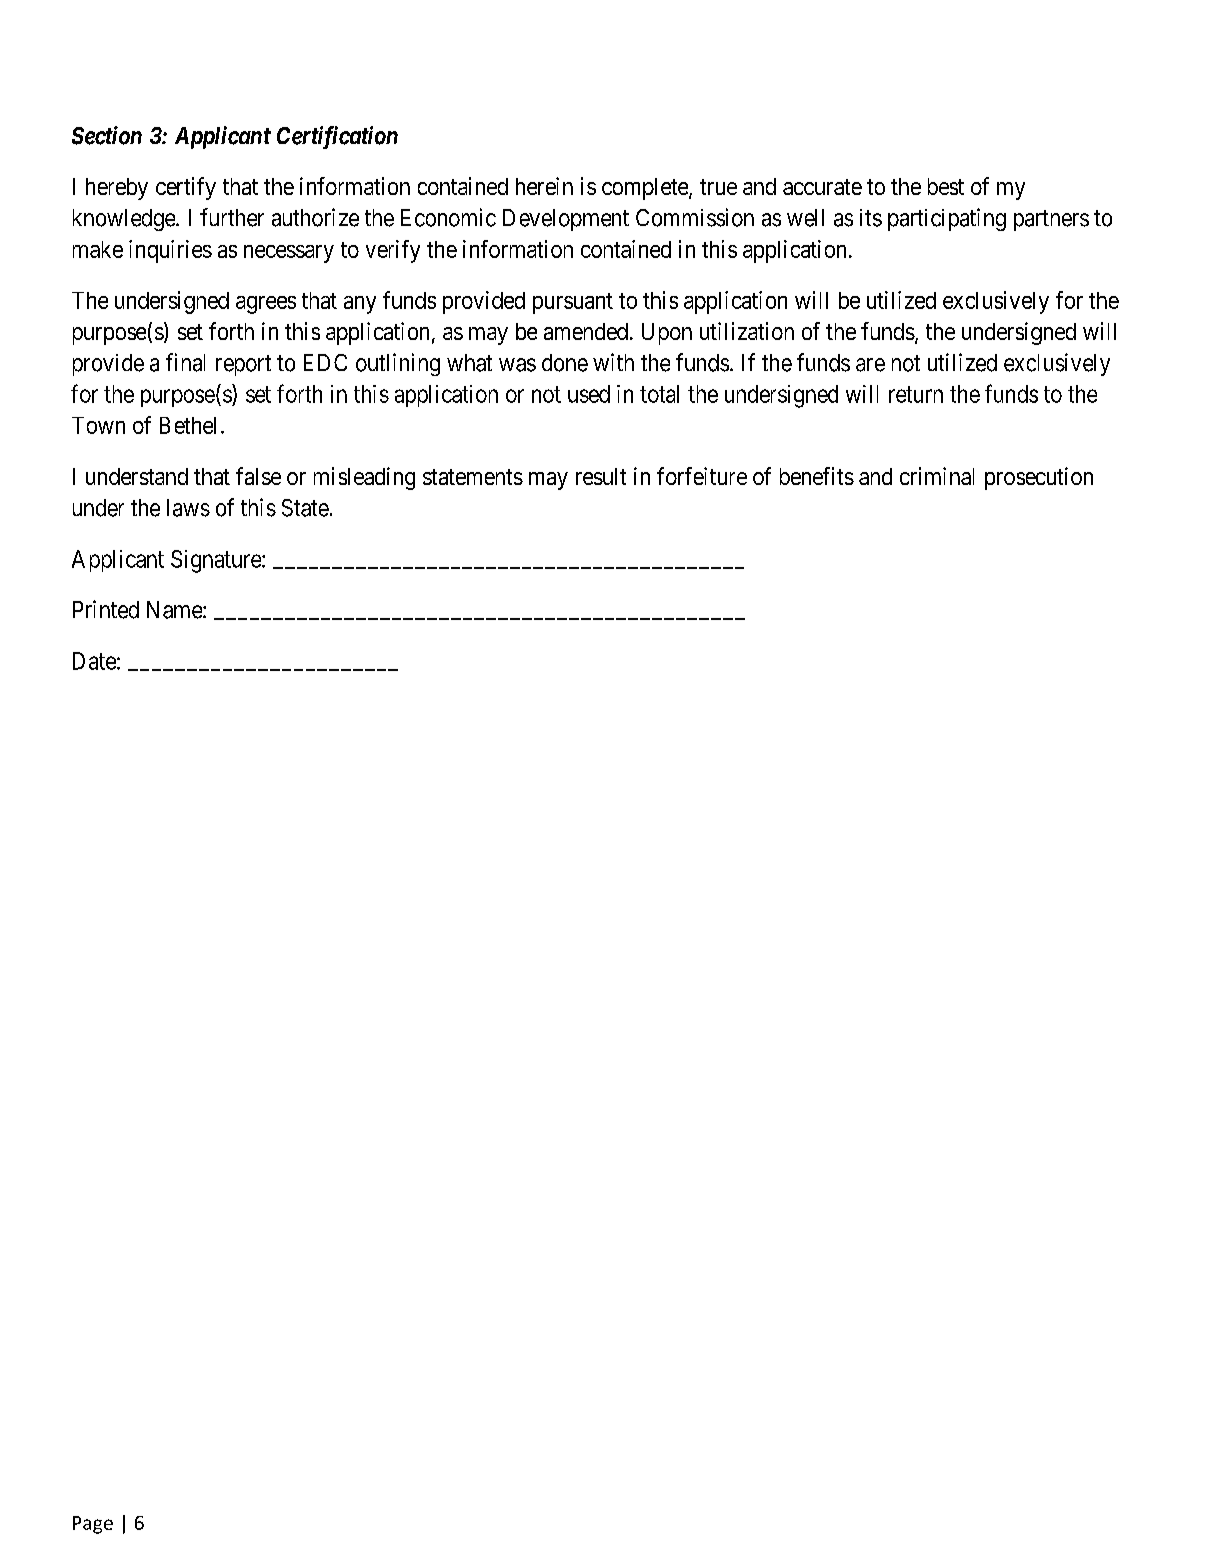  I want to click on benefits, so click(817, 476).
